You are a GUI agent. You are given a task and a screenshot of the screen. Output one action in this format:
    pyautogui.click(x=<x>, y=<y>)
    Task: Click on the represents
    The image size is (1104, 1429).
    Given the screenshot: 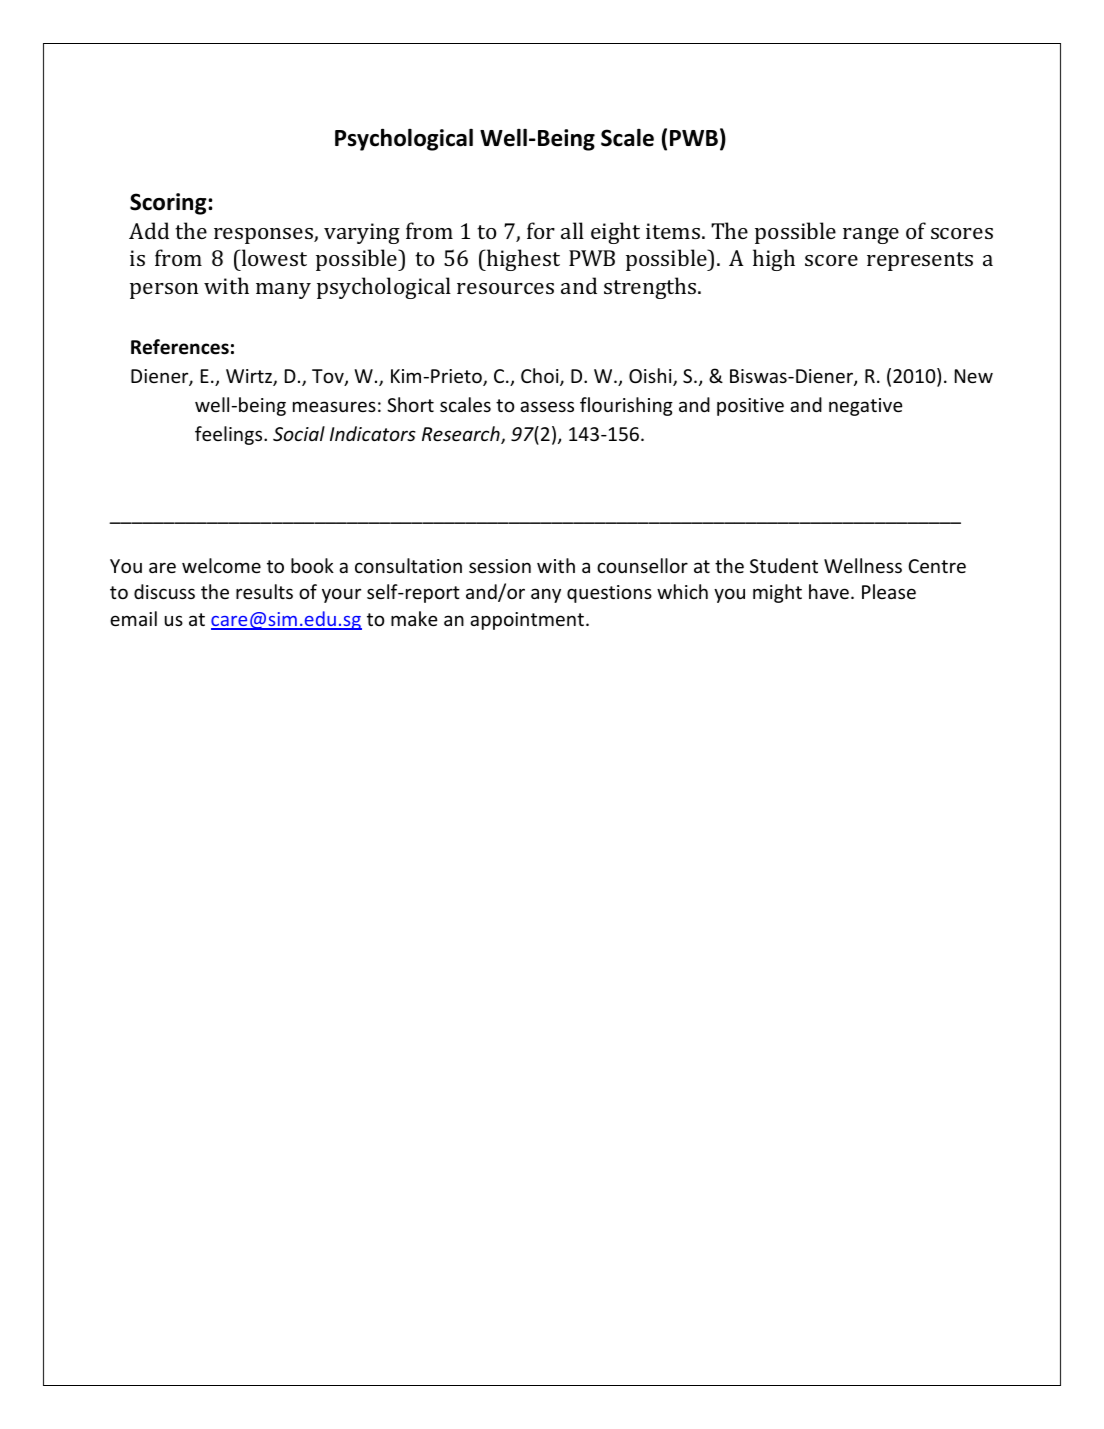 What is the action you would take?
    pyautogui.click(x=920, y=261)
